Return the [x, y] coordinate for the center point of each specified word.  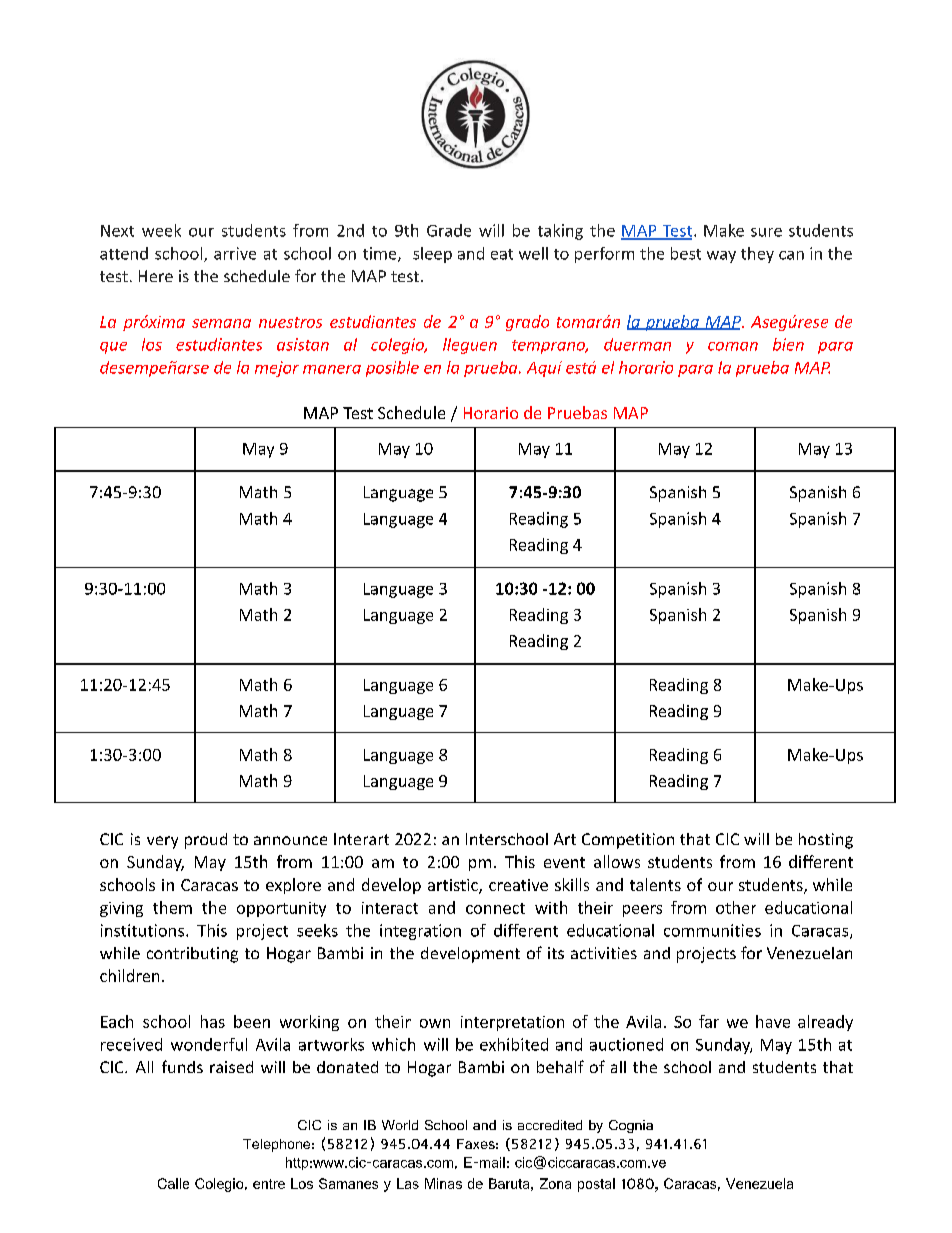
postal [596, 1185]
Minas [443, 1183]
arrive [235, 253]
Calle [173, 1183]
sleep [432, 255]
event [564, 862]
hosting [826, 841]
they [757, 255]
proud [206, 841]
